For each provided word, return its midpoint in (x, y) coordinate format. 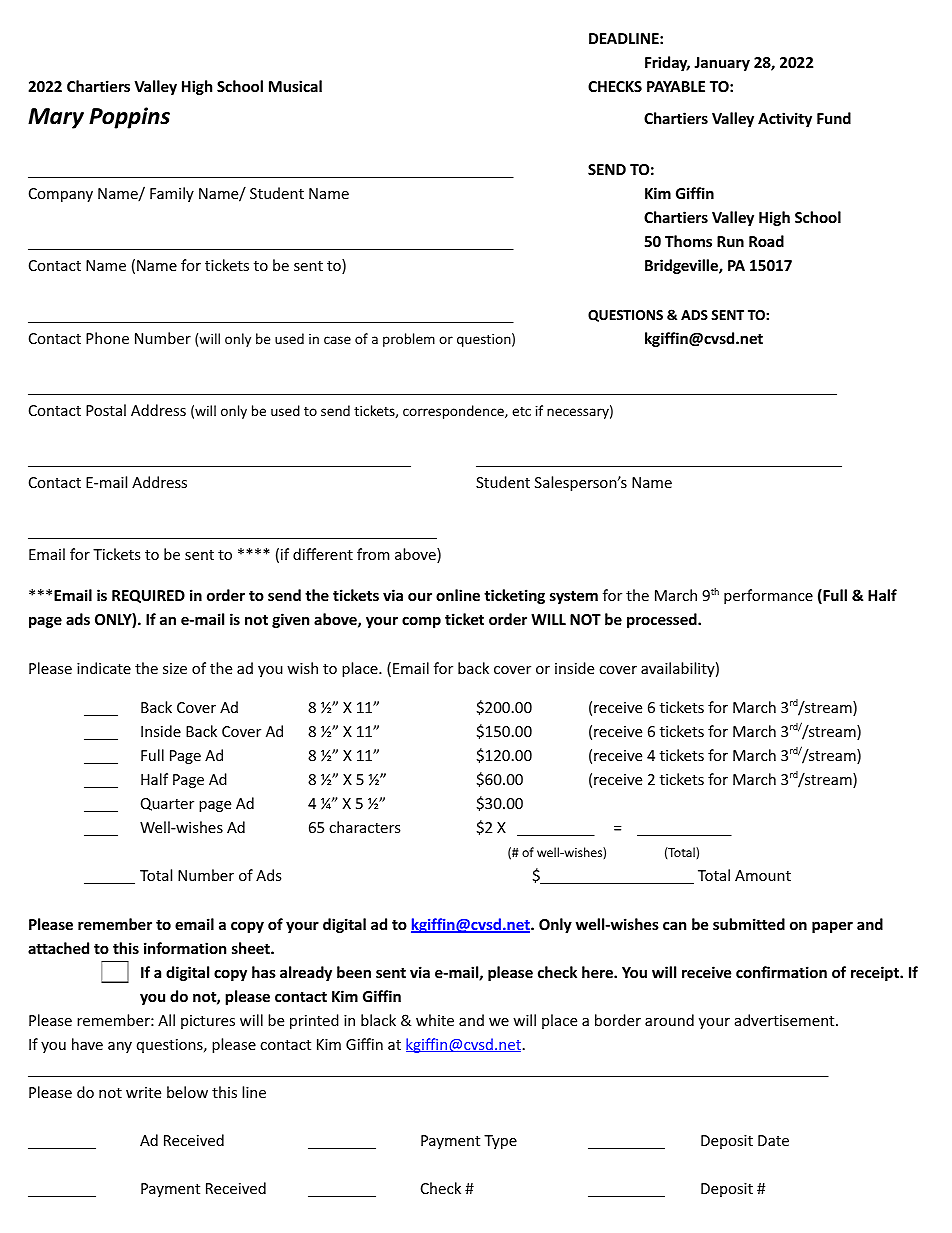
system (574, 597)
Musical (295, 86)
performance (768, 596)
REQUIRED (148, 596)
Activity (785, 119)
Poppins (129, 118)
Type (500, 1142)
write (143, 1092)
